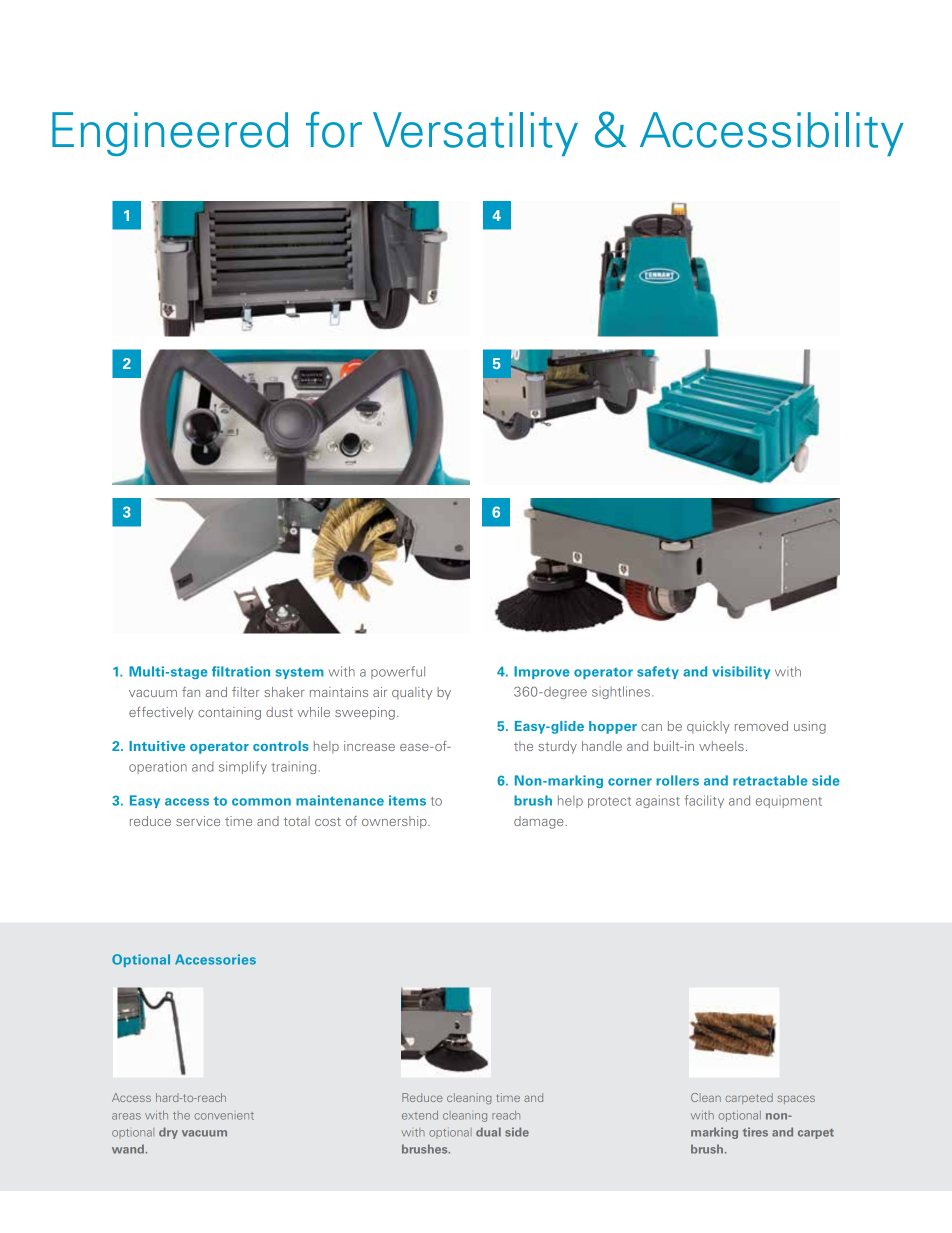 This document has height=1233, width=952. I want to click on safety, so click(658, 672).
